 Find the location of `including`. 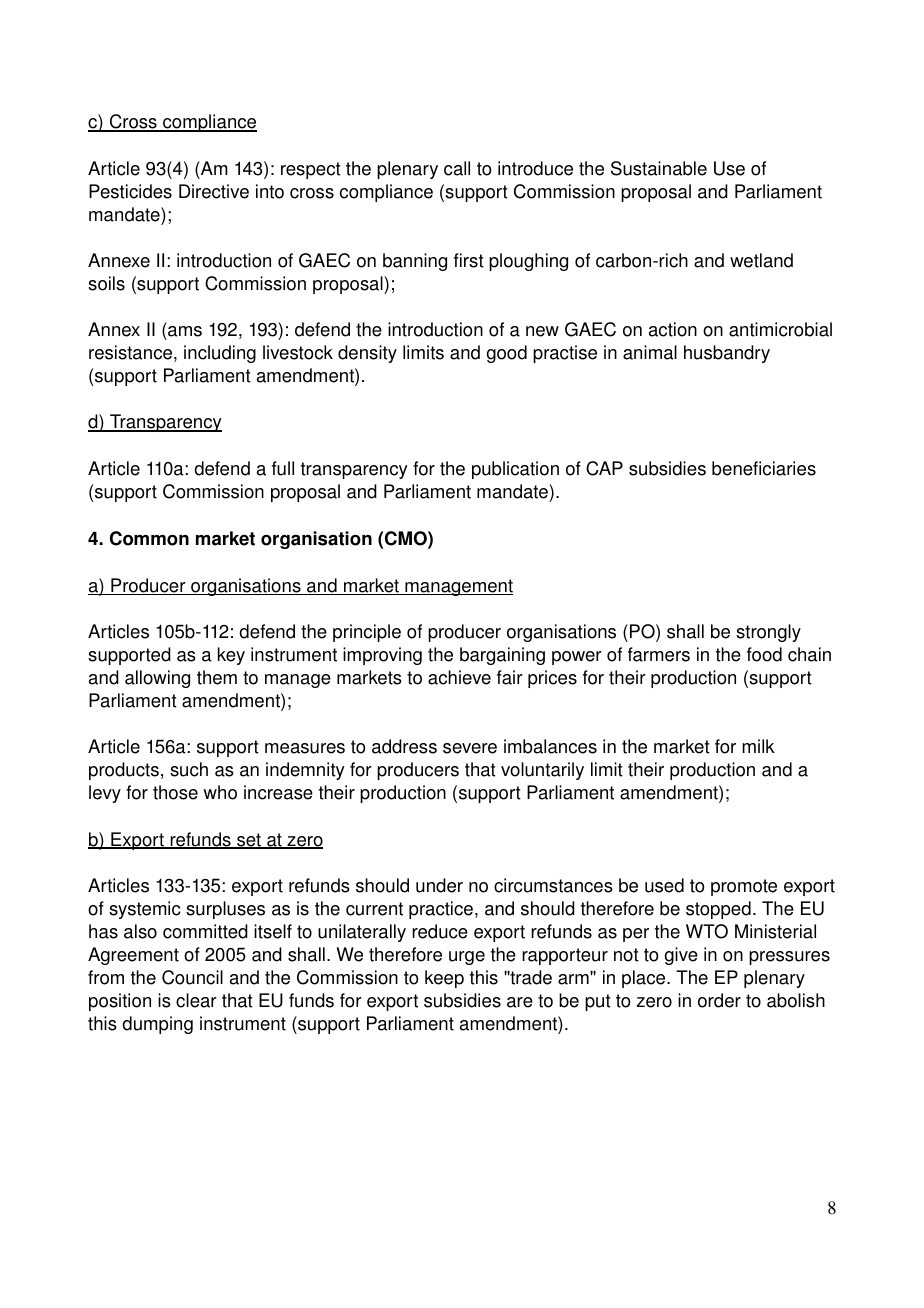

including is located at coordinates (220, 354).
